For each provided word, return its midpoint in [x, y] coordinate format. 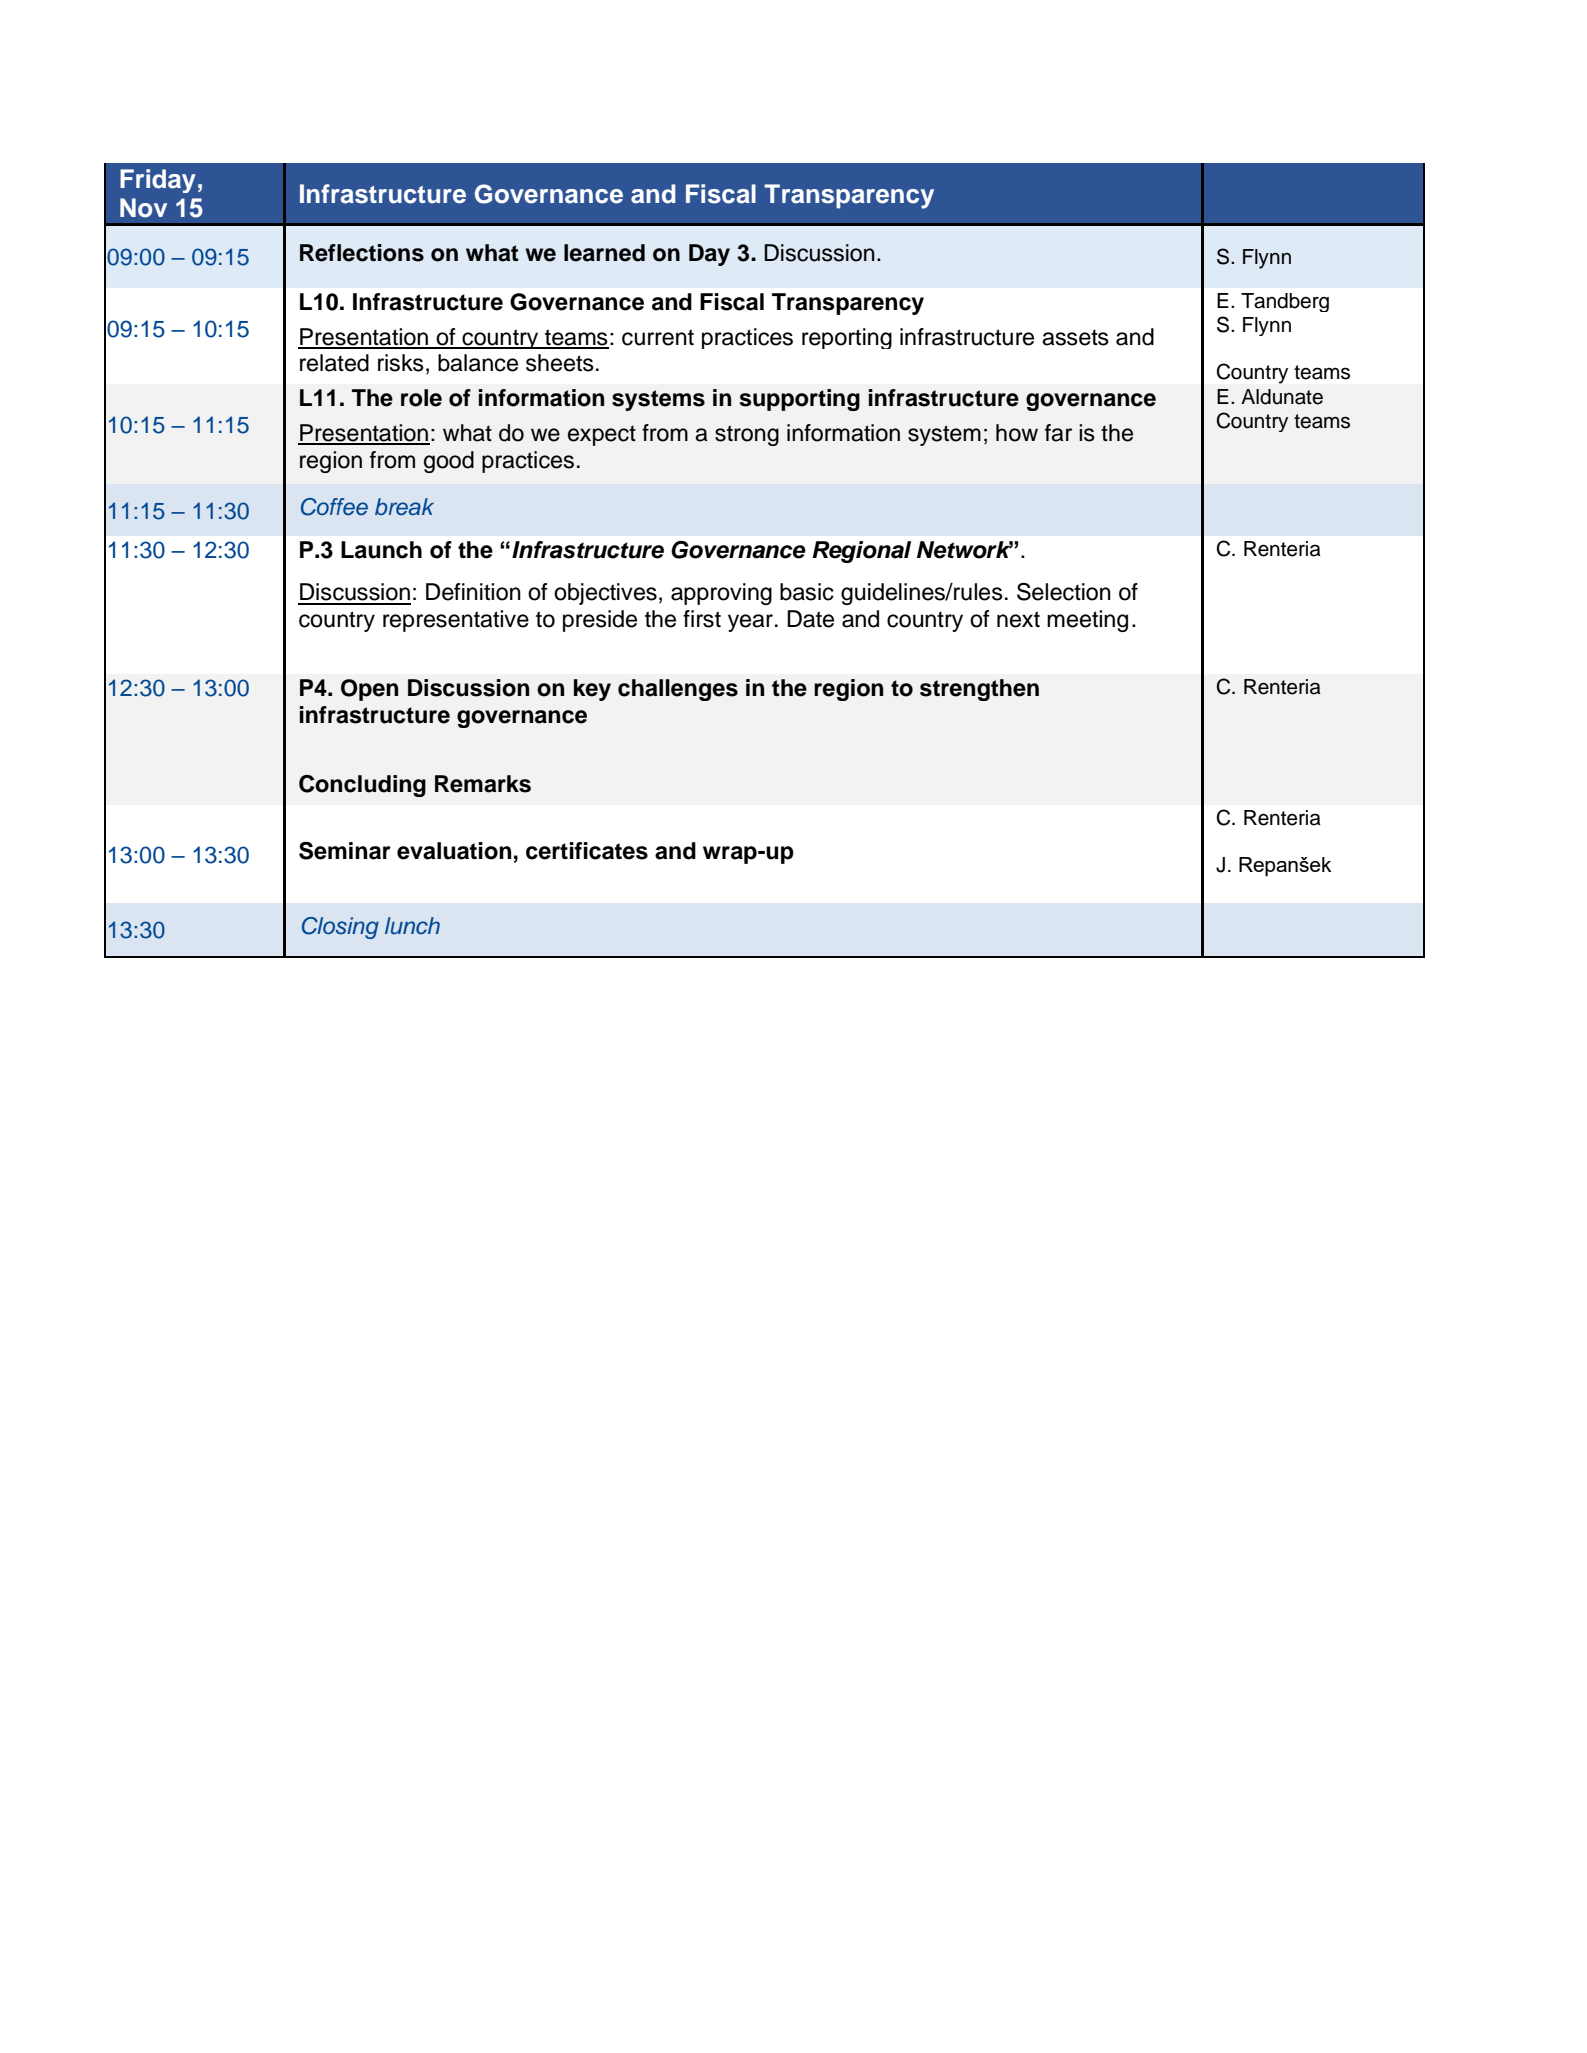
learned [604, 253]
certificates [587, 851]
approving [721, 594]
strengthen [979, 690]
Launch [381, 550]
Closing [340, 928]
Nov [143, 208]
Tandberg [1285, 302]
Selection [1064, 592]
